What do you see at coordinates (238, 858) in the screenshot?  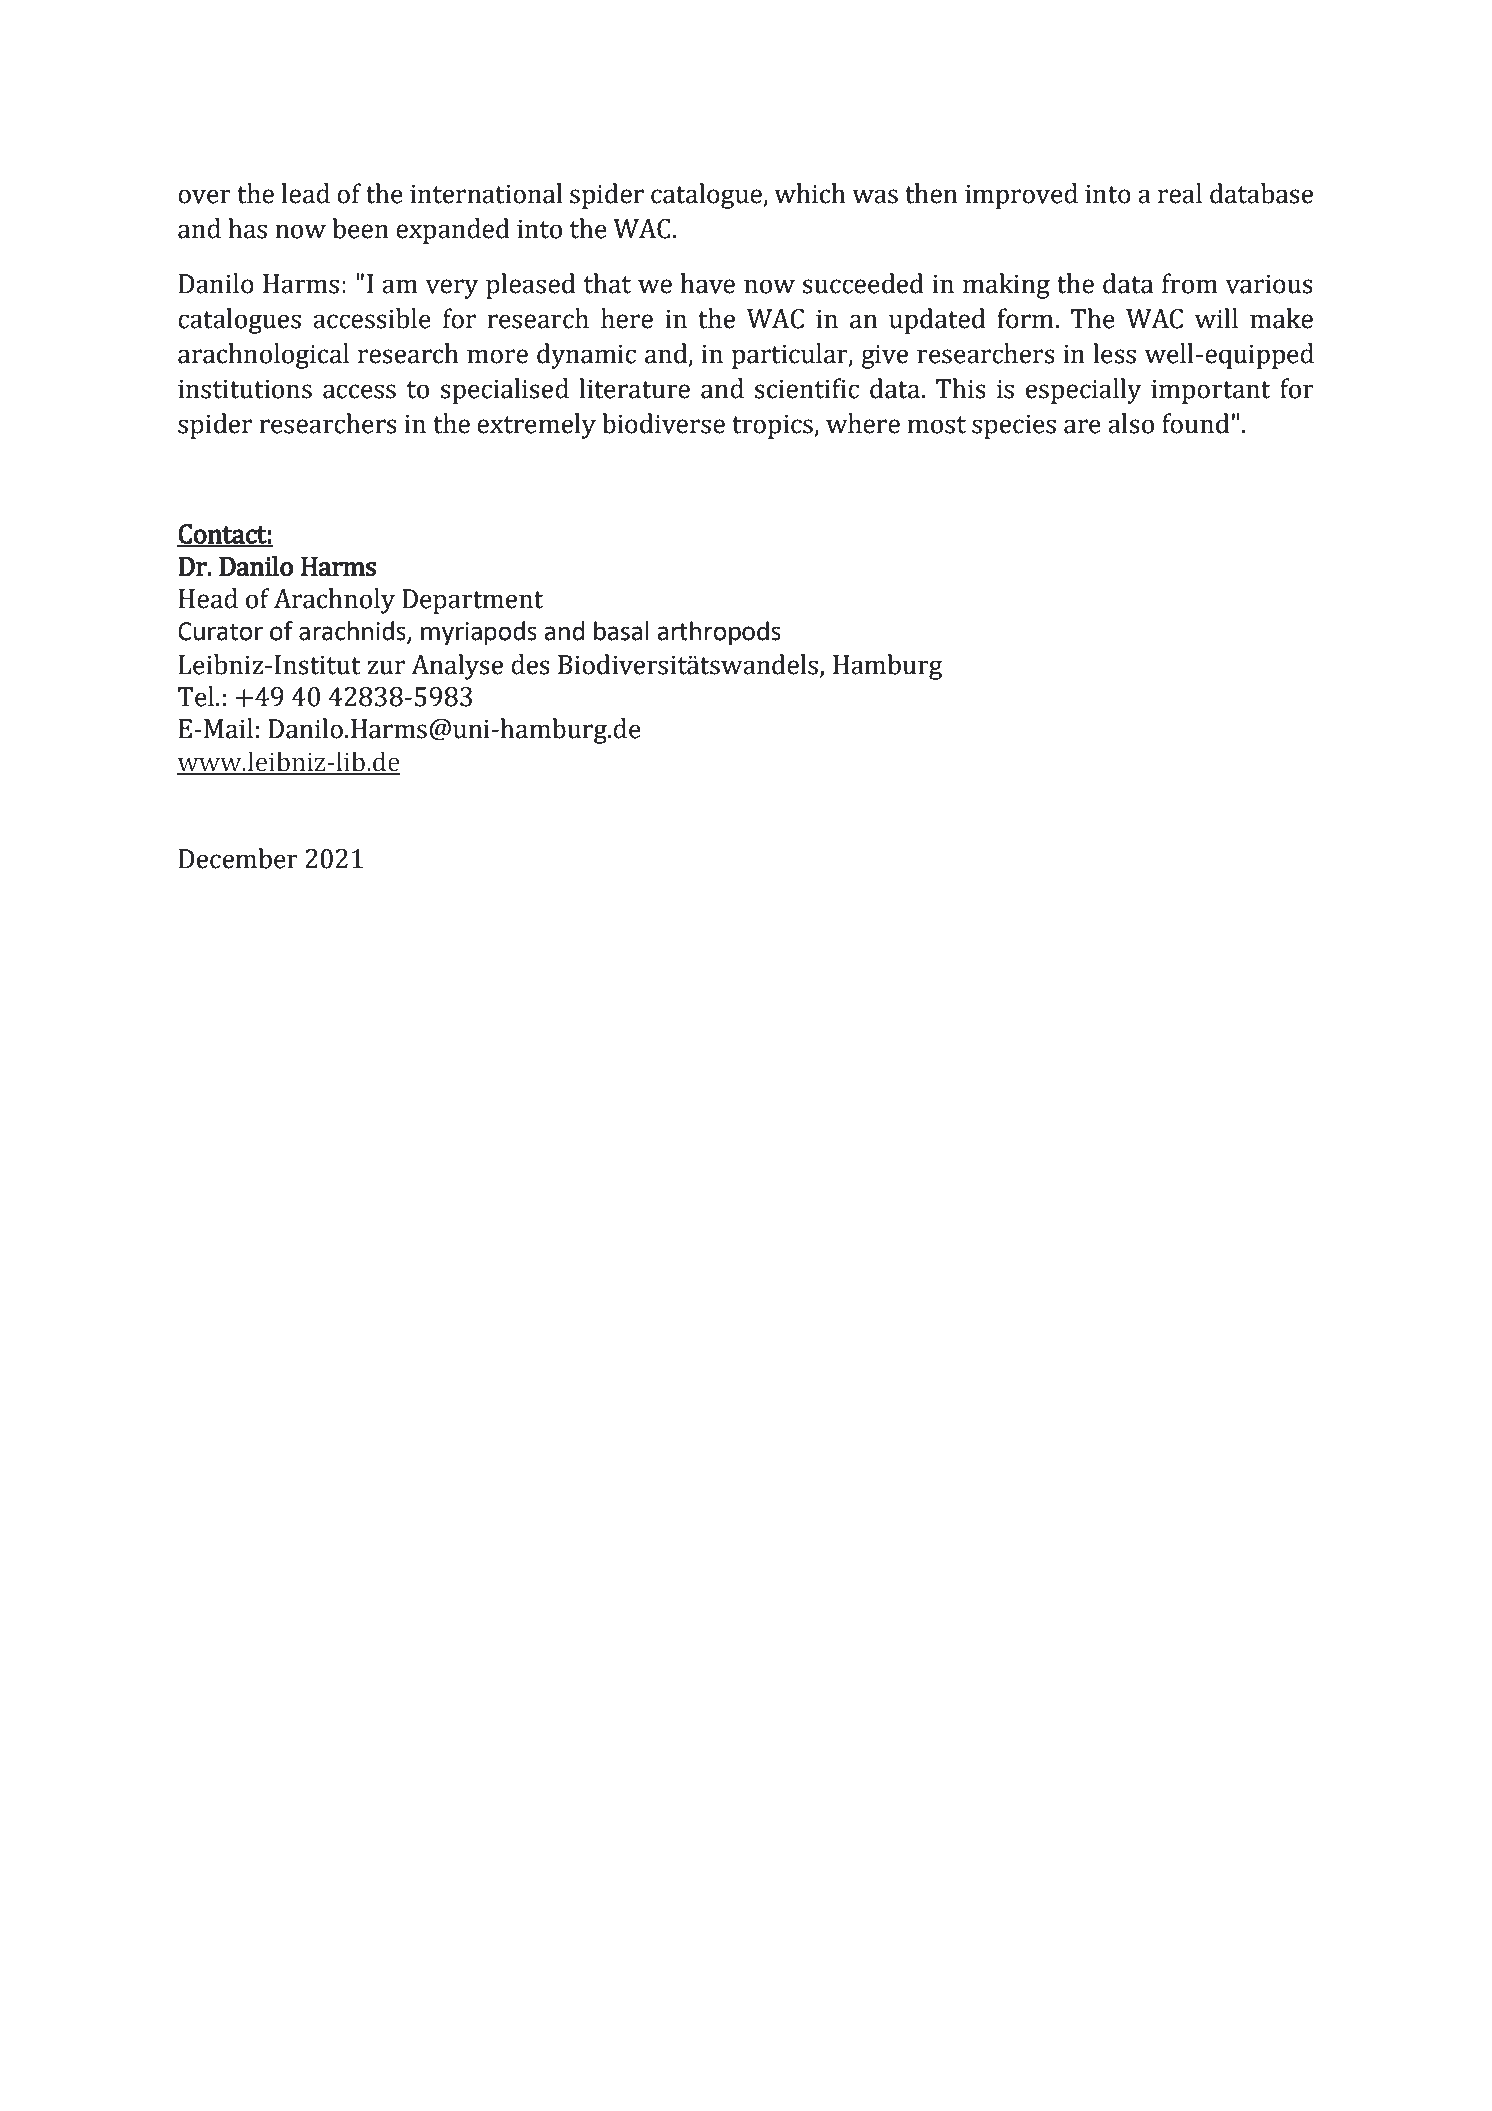 I see `December` at bounding box center [238, 858].
